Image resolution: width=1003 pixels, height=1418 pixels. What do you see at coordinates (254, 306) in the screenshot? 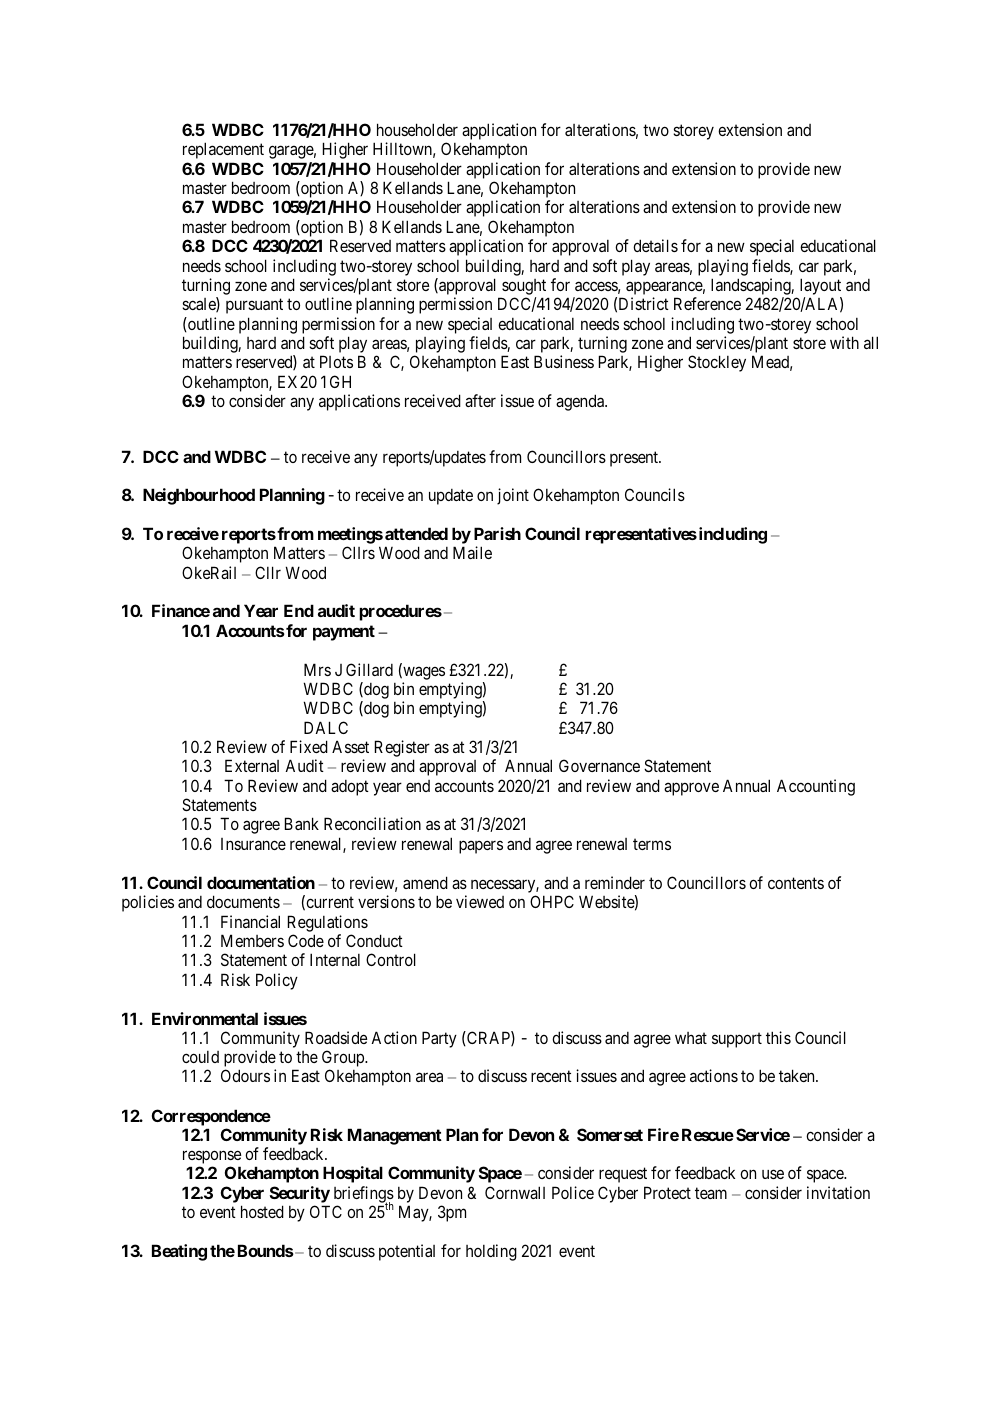
I see `pursuant` at bounding box center [254, 306].
